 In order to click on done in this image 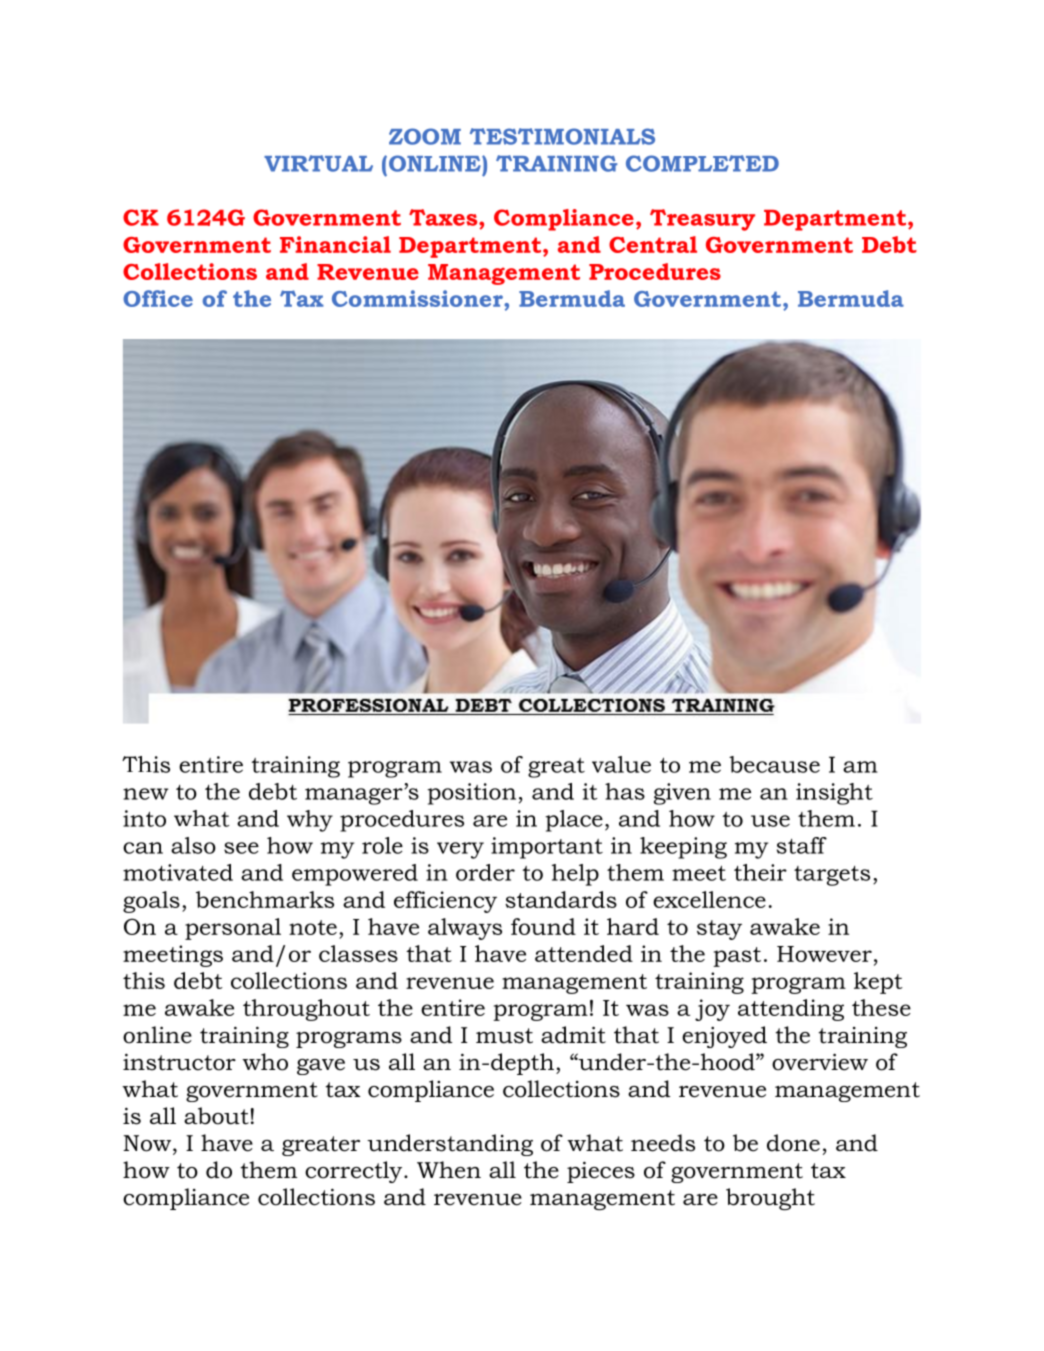, I will do `click(793, 1143)`.
